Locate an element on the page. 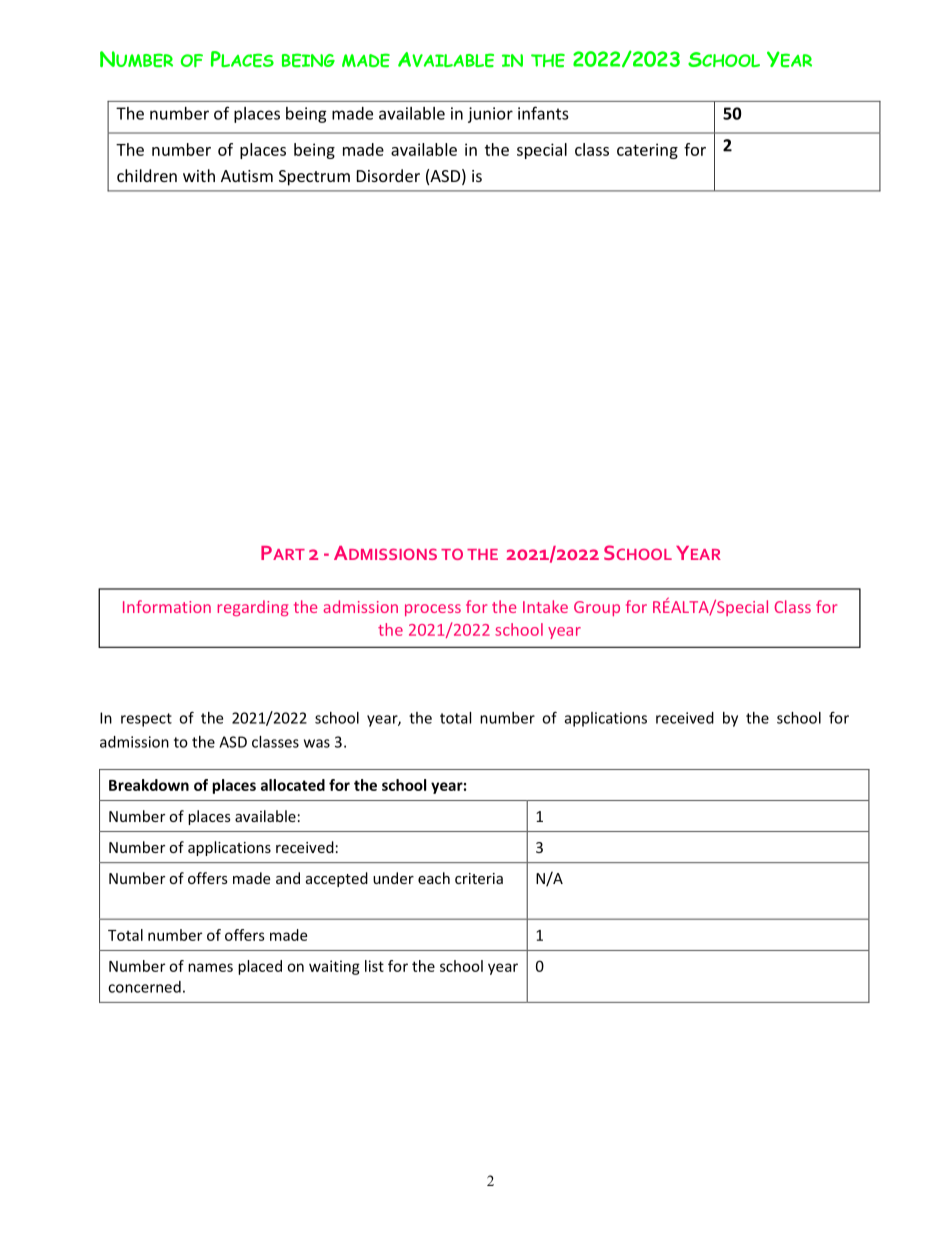 The width and height of the document is (952, 1233). Disorder is located at coordinates (388, 175).
